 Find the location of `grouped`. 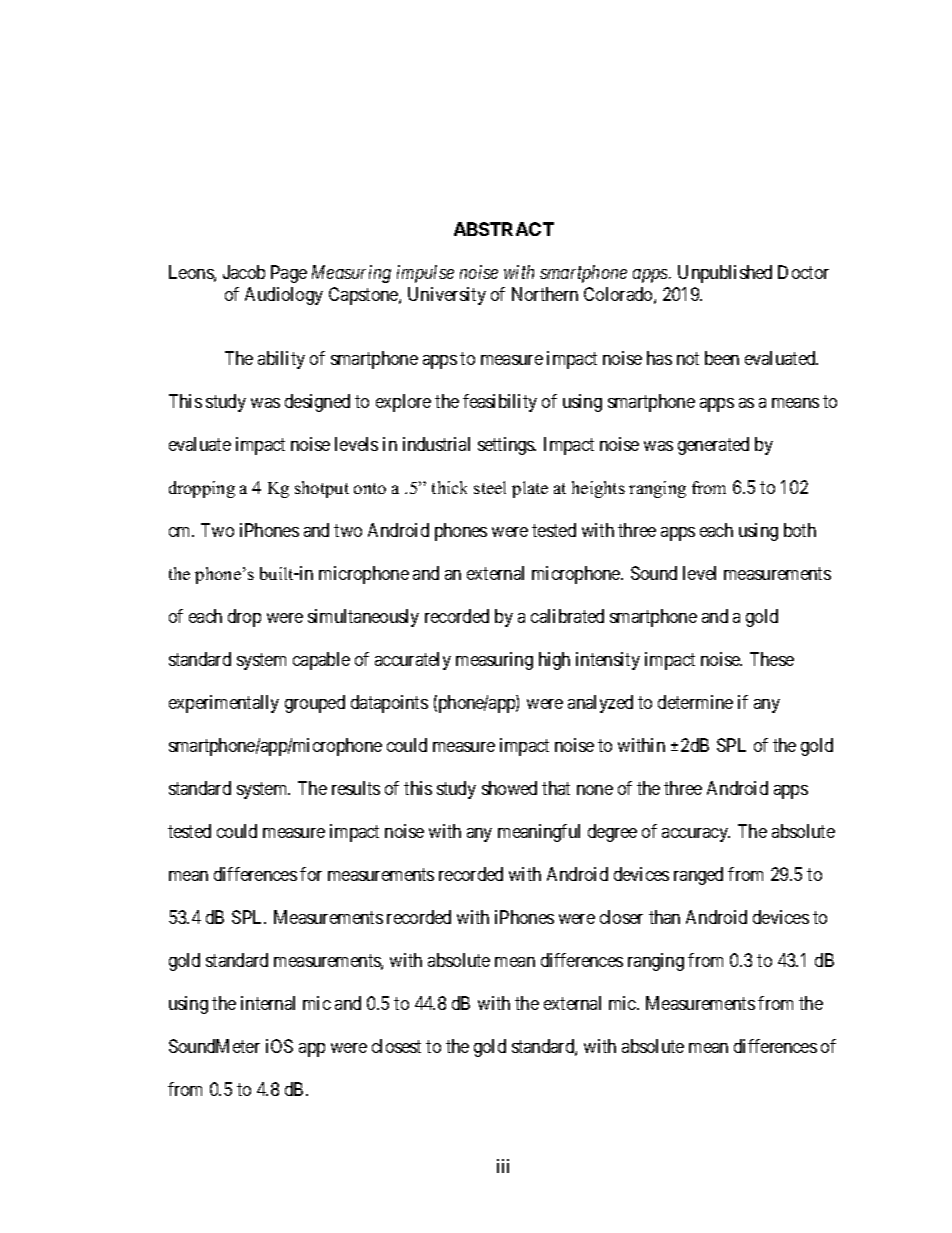

grouped is located at coordinates (315, 704).
